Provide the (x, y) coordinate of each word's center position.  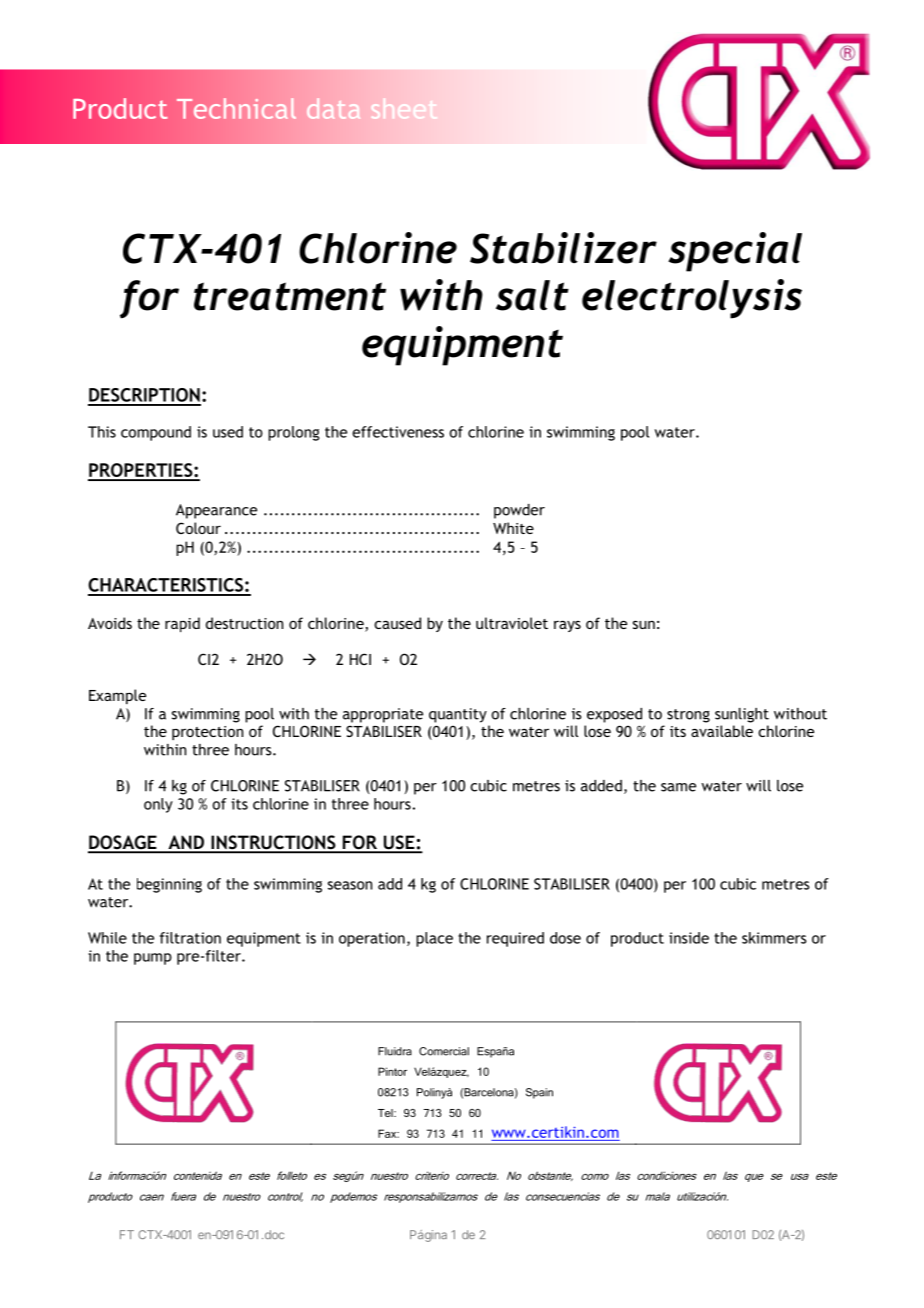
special (735, 252)
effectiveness (398, 432)
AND (186, 843)
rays (567, 626)
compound (156, 433)
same (678, 787)
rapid (182, 624)
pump (153, 959)
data (333, 109)
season (350, 885)
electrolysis (692, 299)
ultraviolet (512, 623)
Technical (236, 108)
